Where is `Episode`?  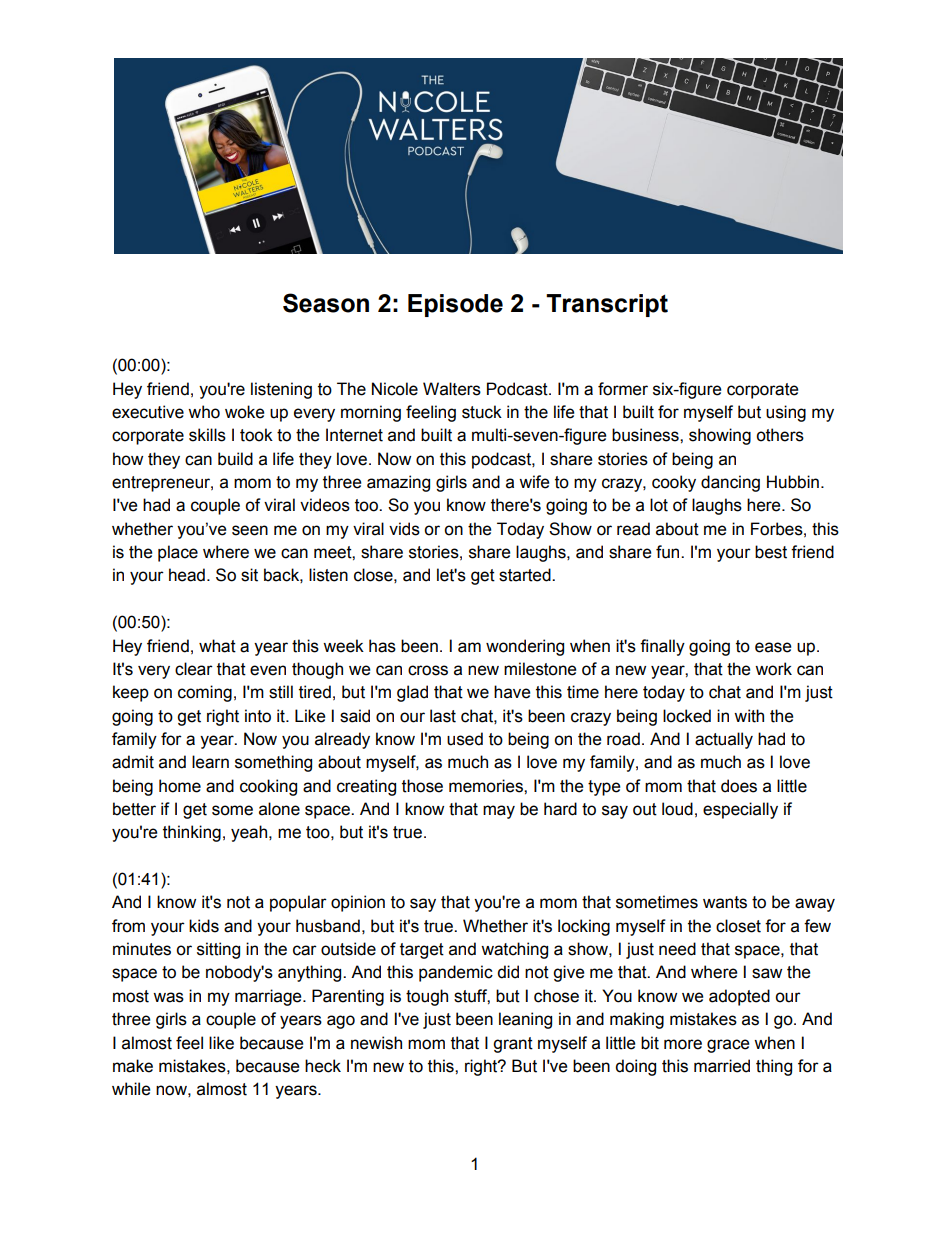 Episode is located at coordinates (455, 305).
